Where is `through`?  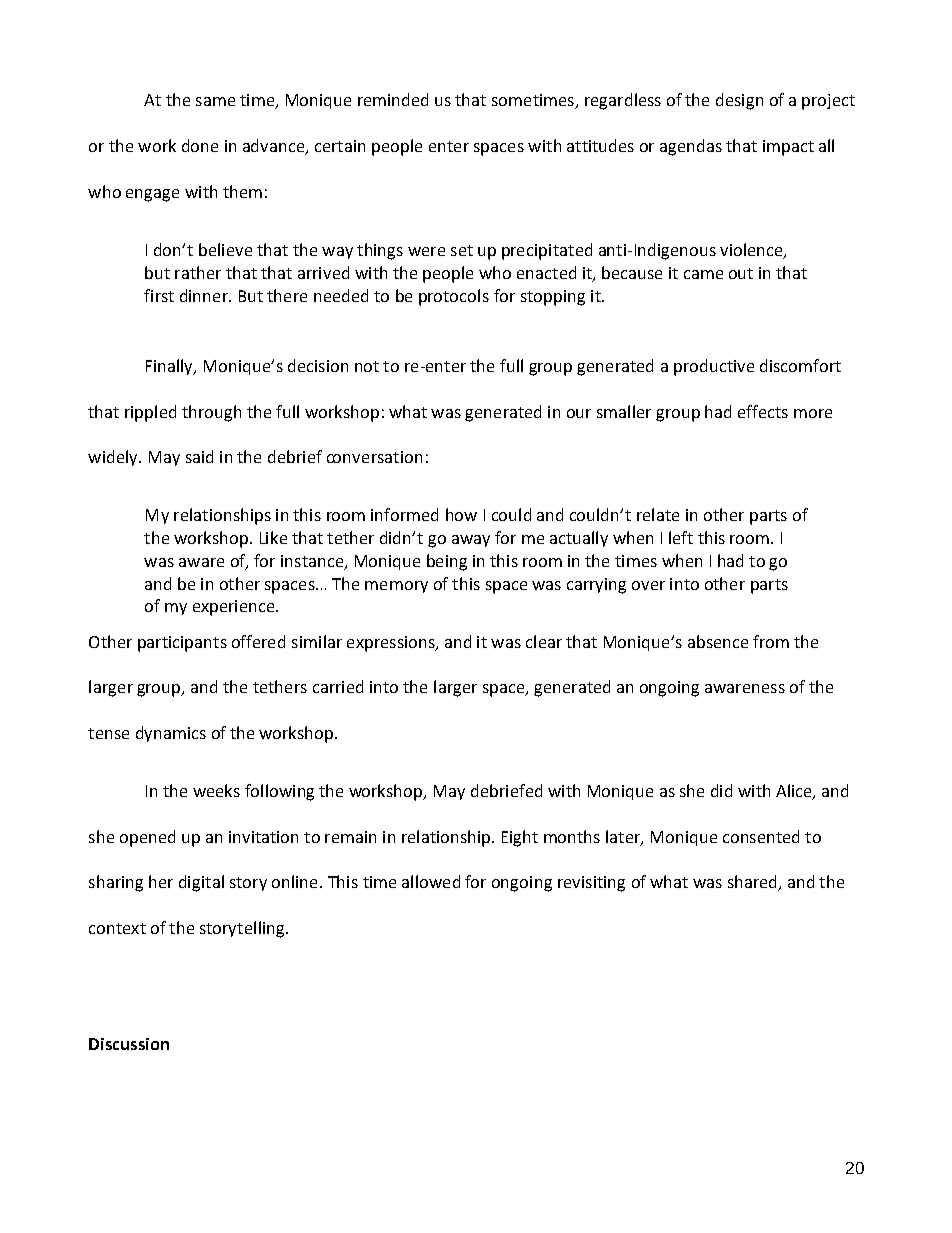 through is located at coordinates (211, 413).
